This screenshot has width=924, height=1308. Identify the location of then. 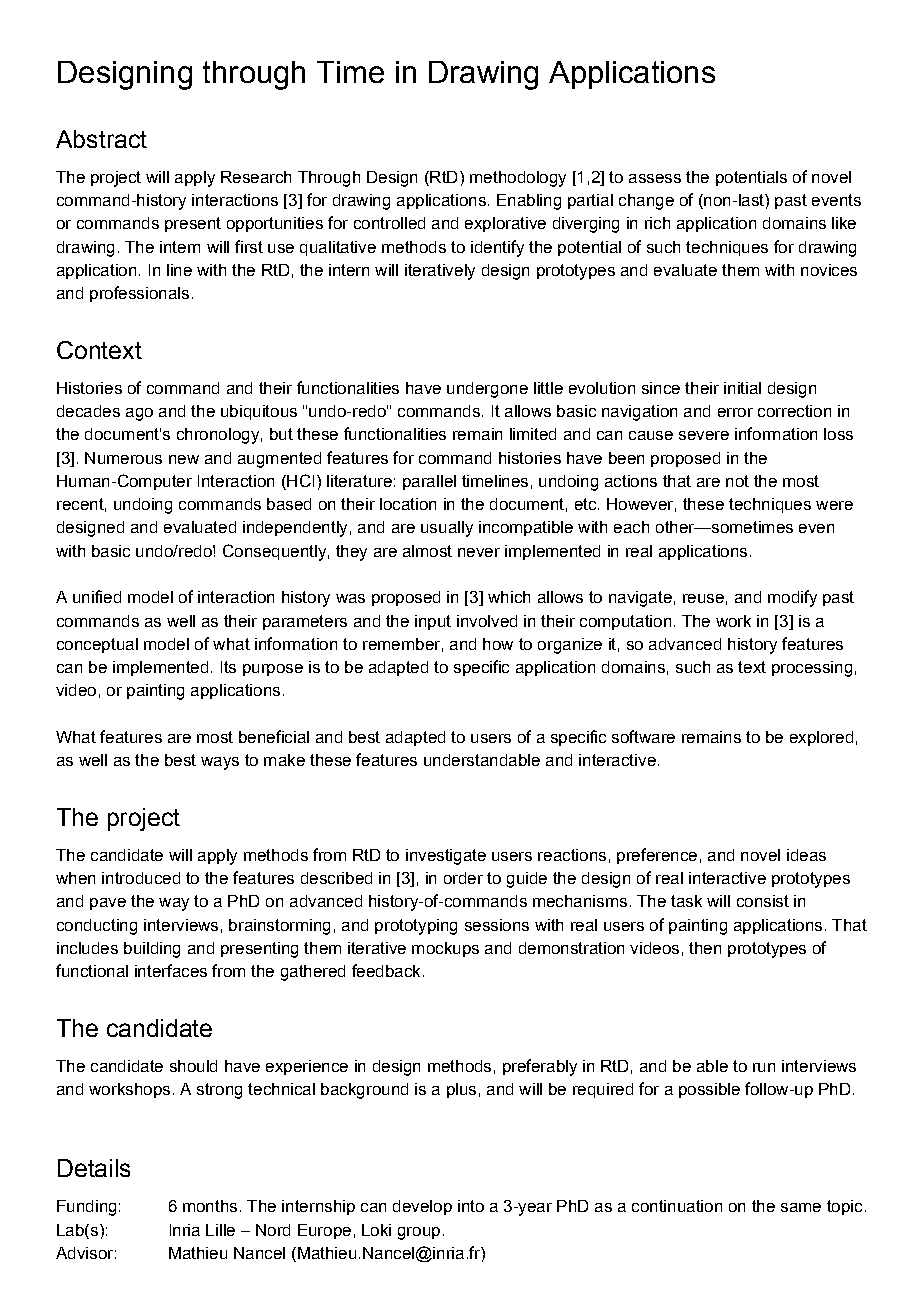
(705, 948).
